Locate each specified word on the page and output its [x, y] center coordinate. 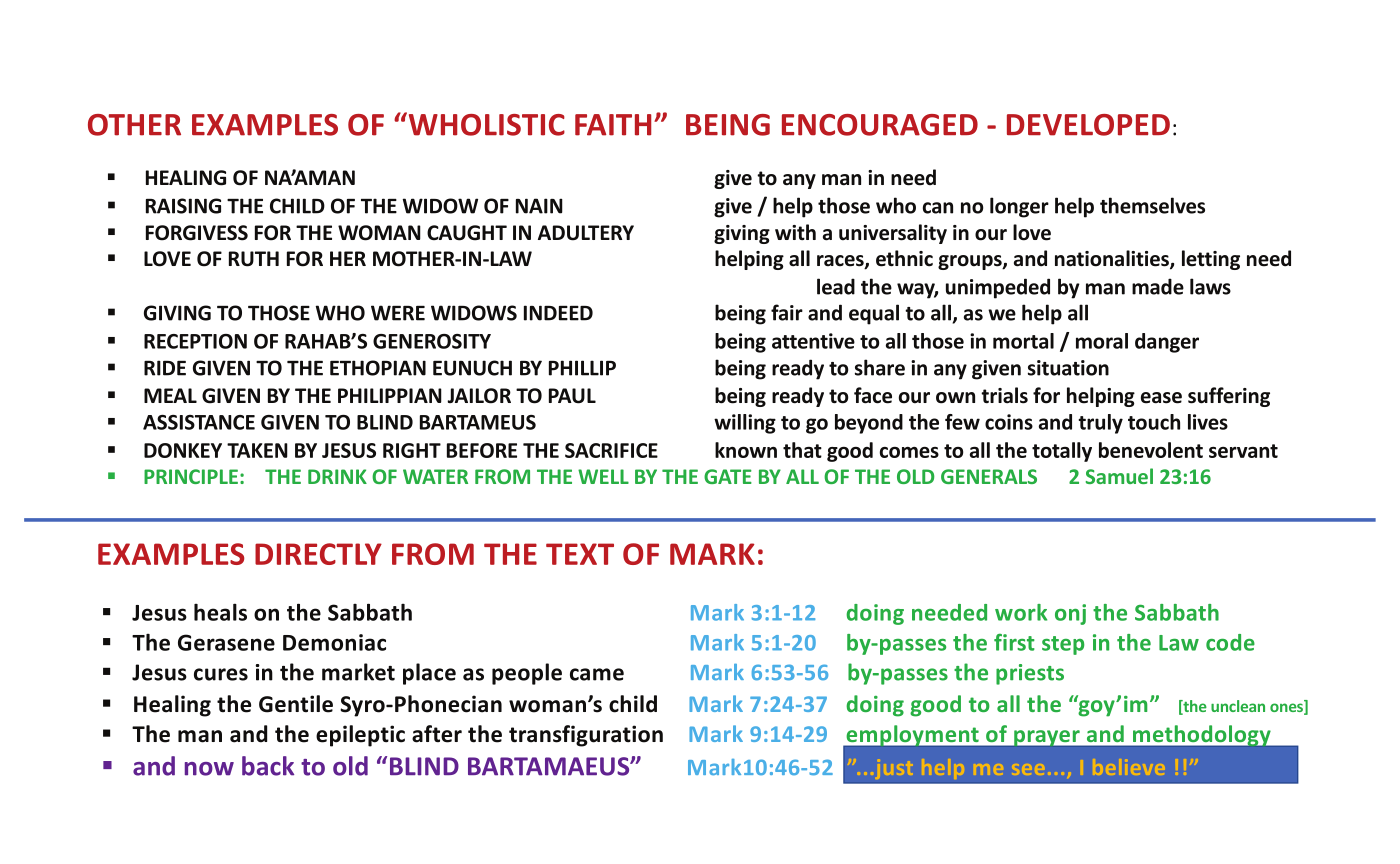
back [268, 766]
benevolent [1151, 450]
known [746, 450]
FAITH [613, 125]
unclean [1238, 706]
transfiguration [586, 736]
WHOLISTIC [485, 124]
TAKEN [257, 450]
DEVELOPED [1088, 125]
